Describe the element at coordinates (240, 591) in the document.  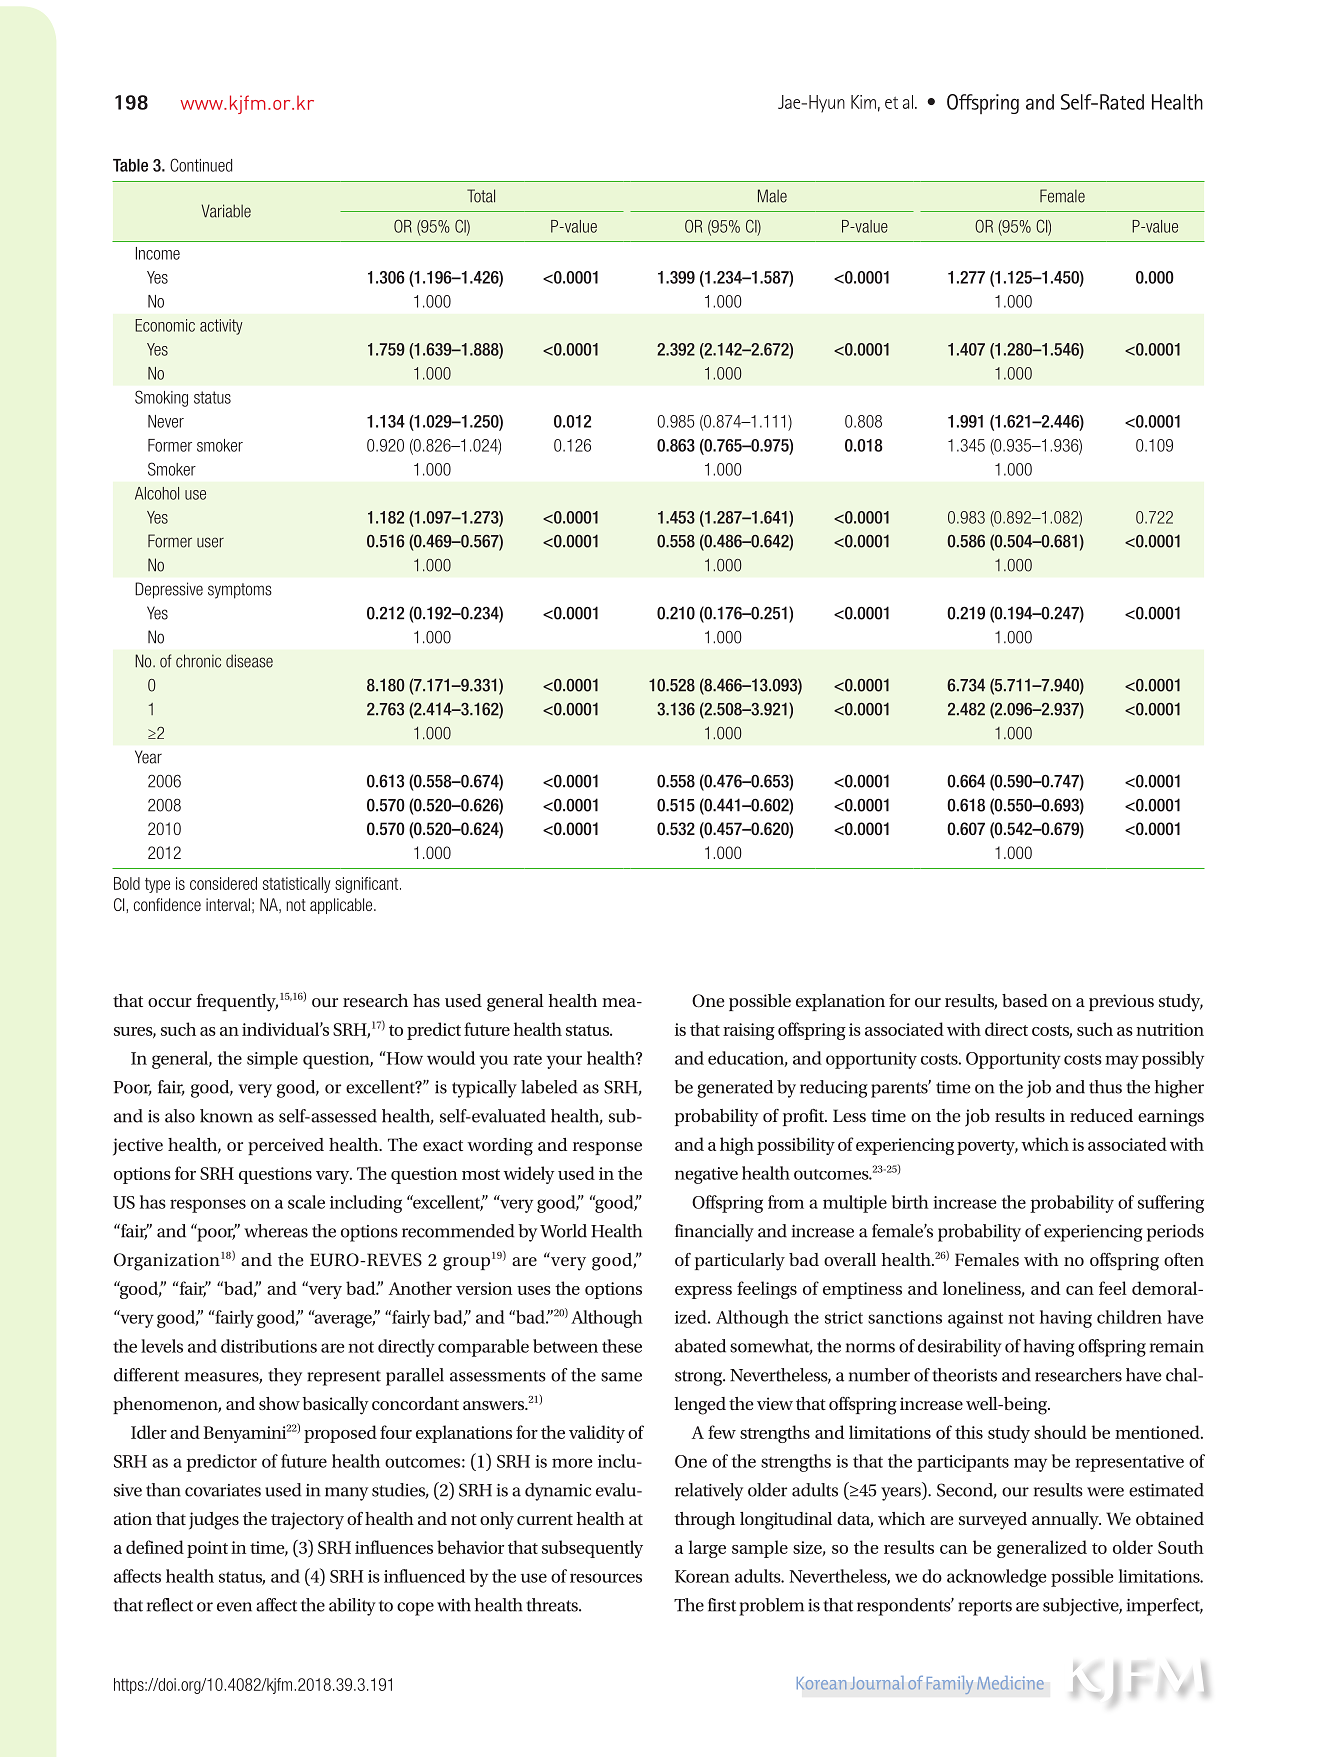
I see `symptoms` at that location.
